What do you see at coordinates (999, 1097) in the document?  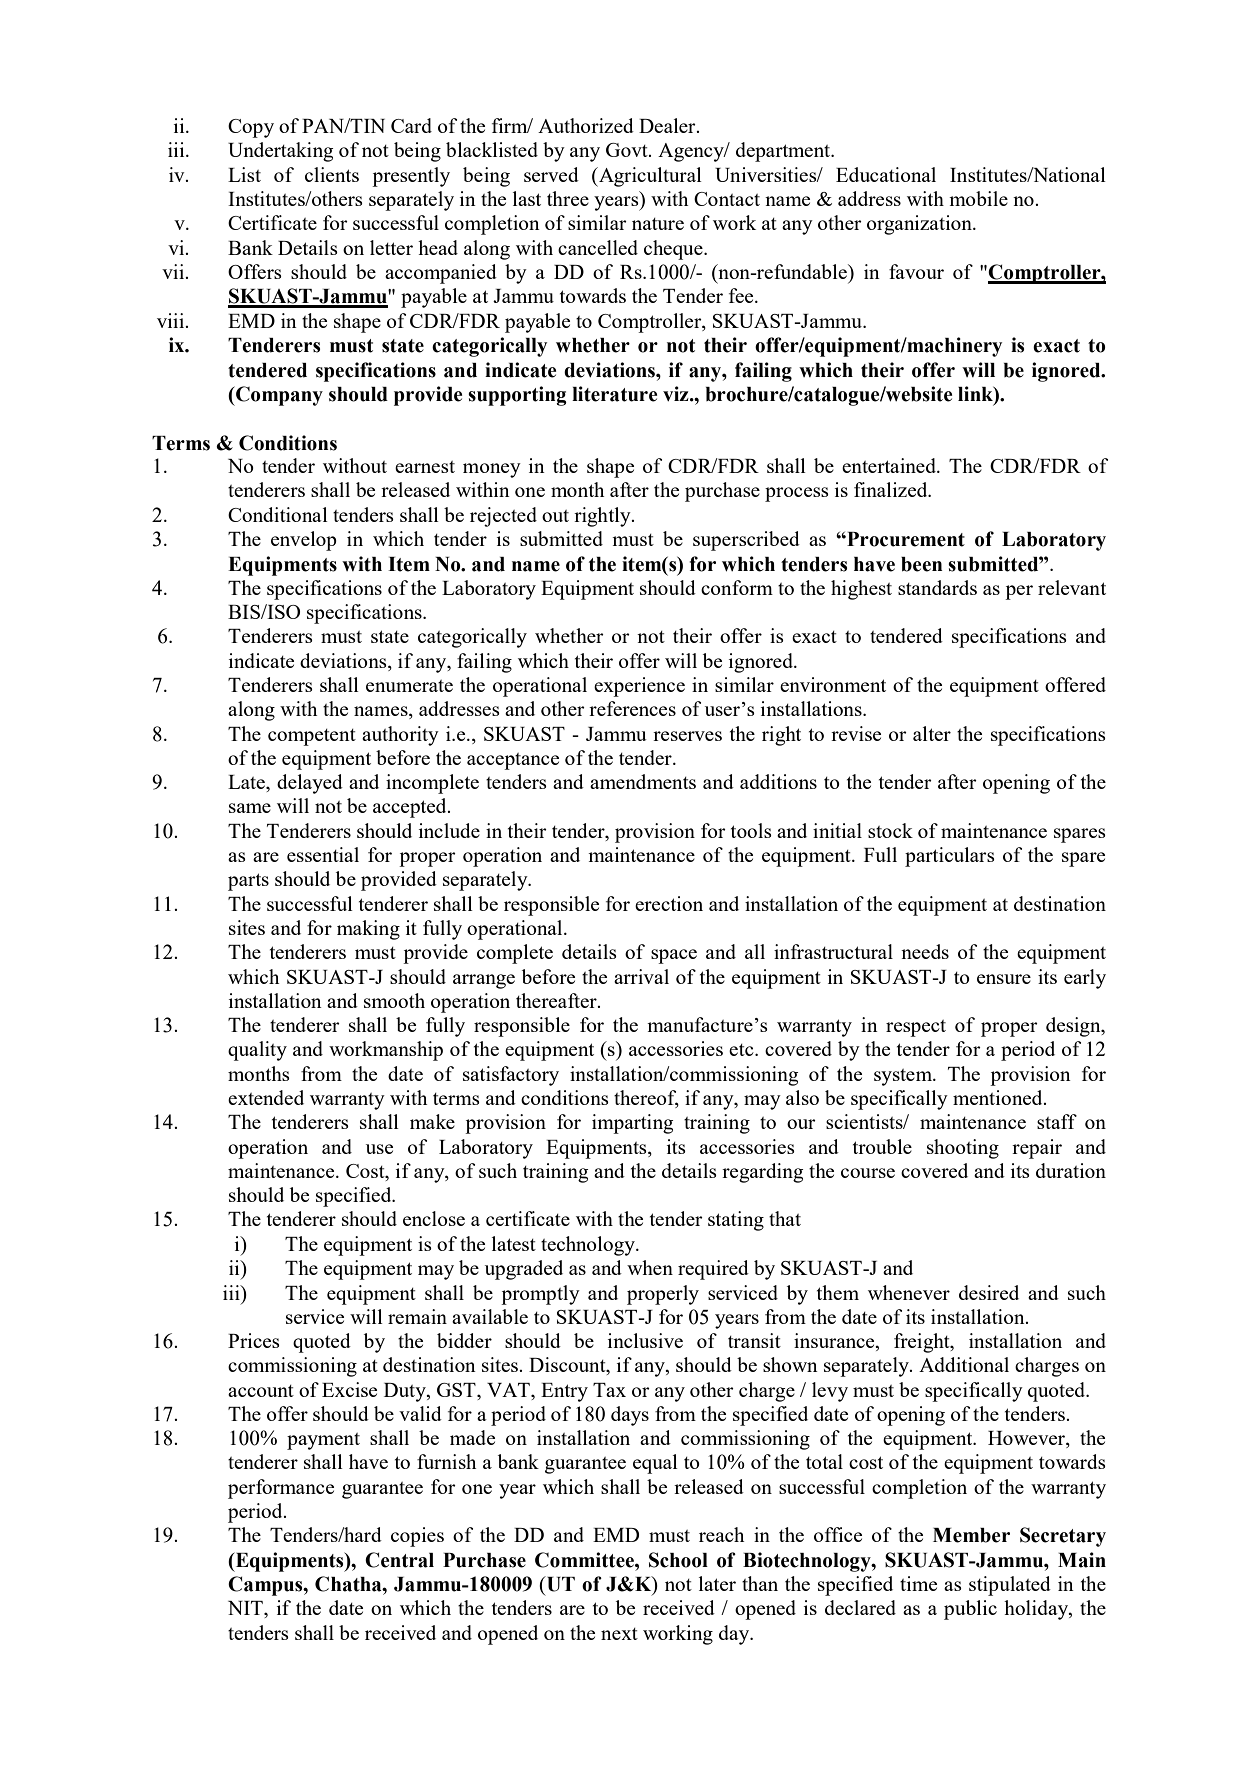 I see `mentioned` at bounding box center [999, 1097].
